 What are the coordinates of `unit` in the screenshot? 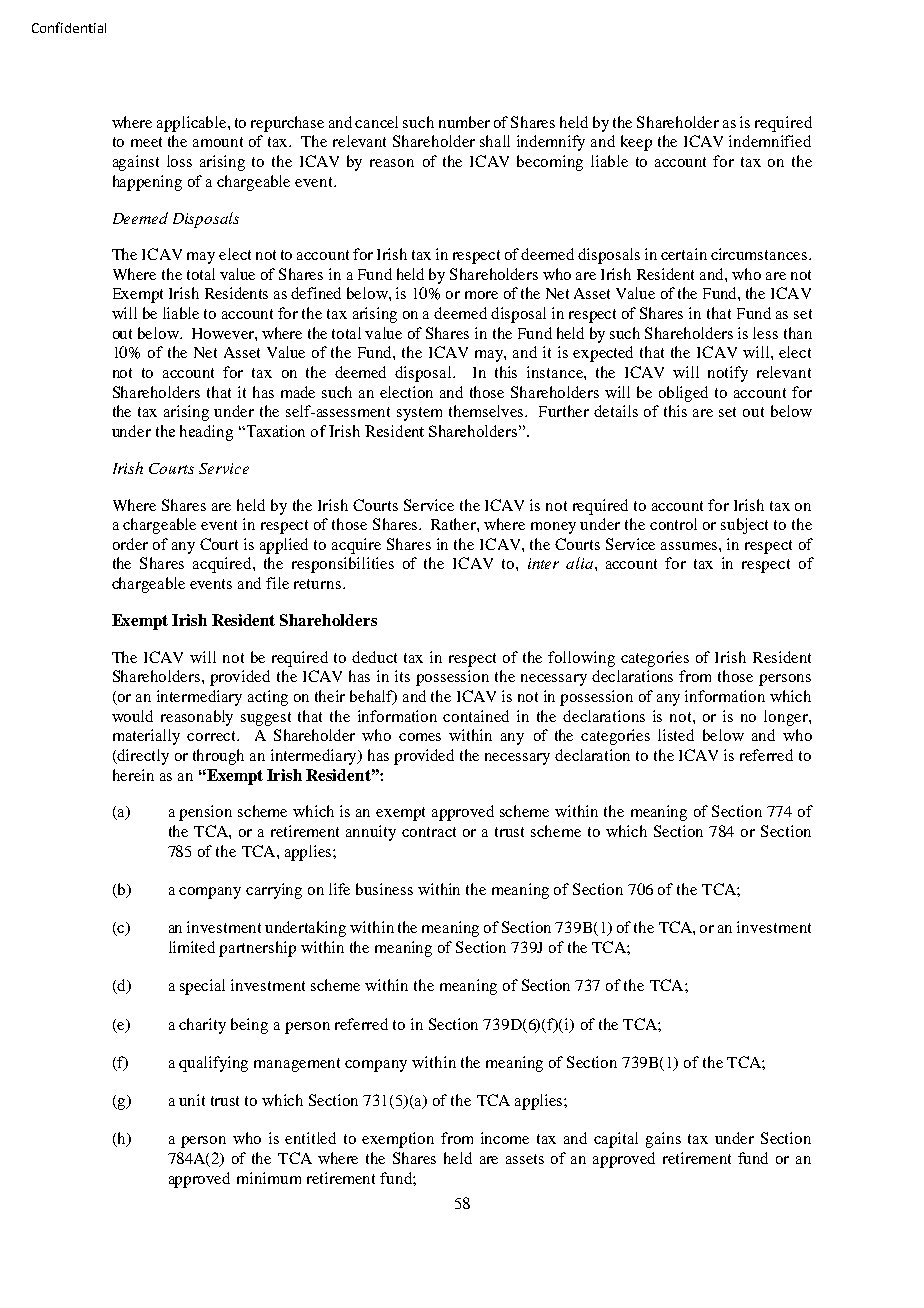 It's located at (192, 1100).
